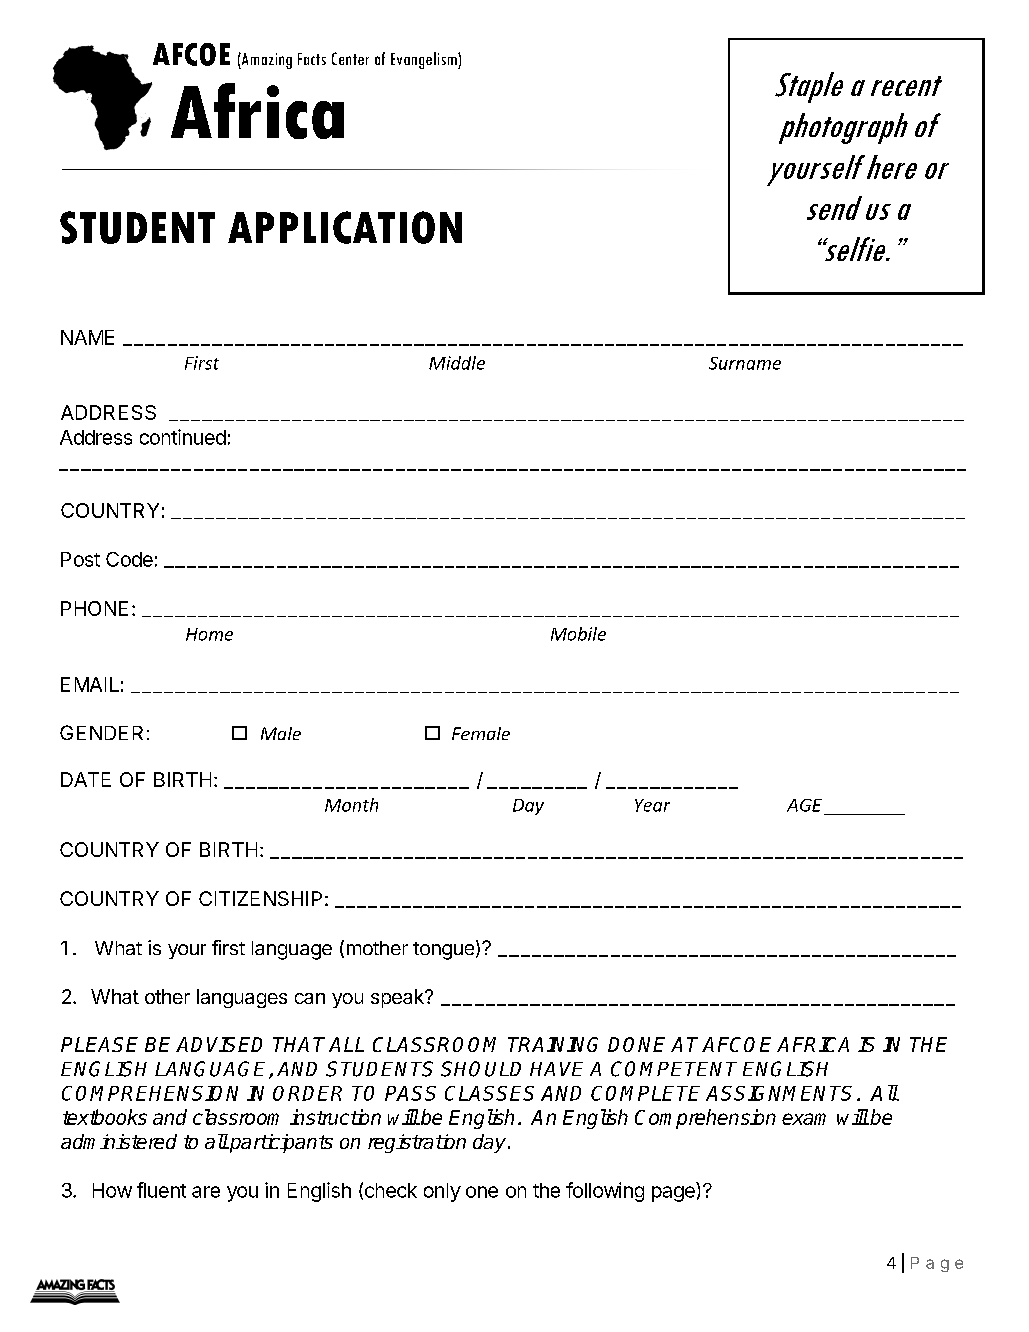 Image resolution: width=1029 pixels, height=1332 pixels. I want to click on continued, so click(183, 437).
